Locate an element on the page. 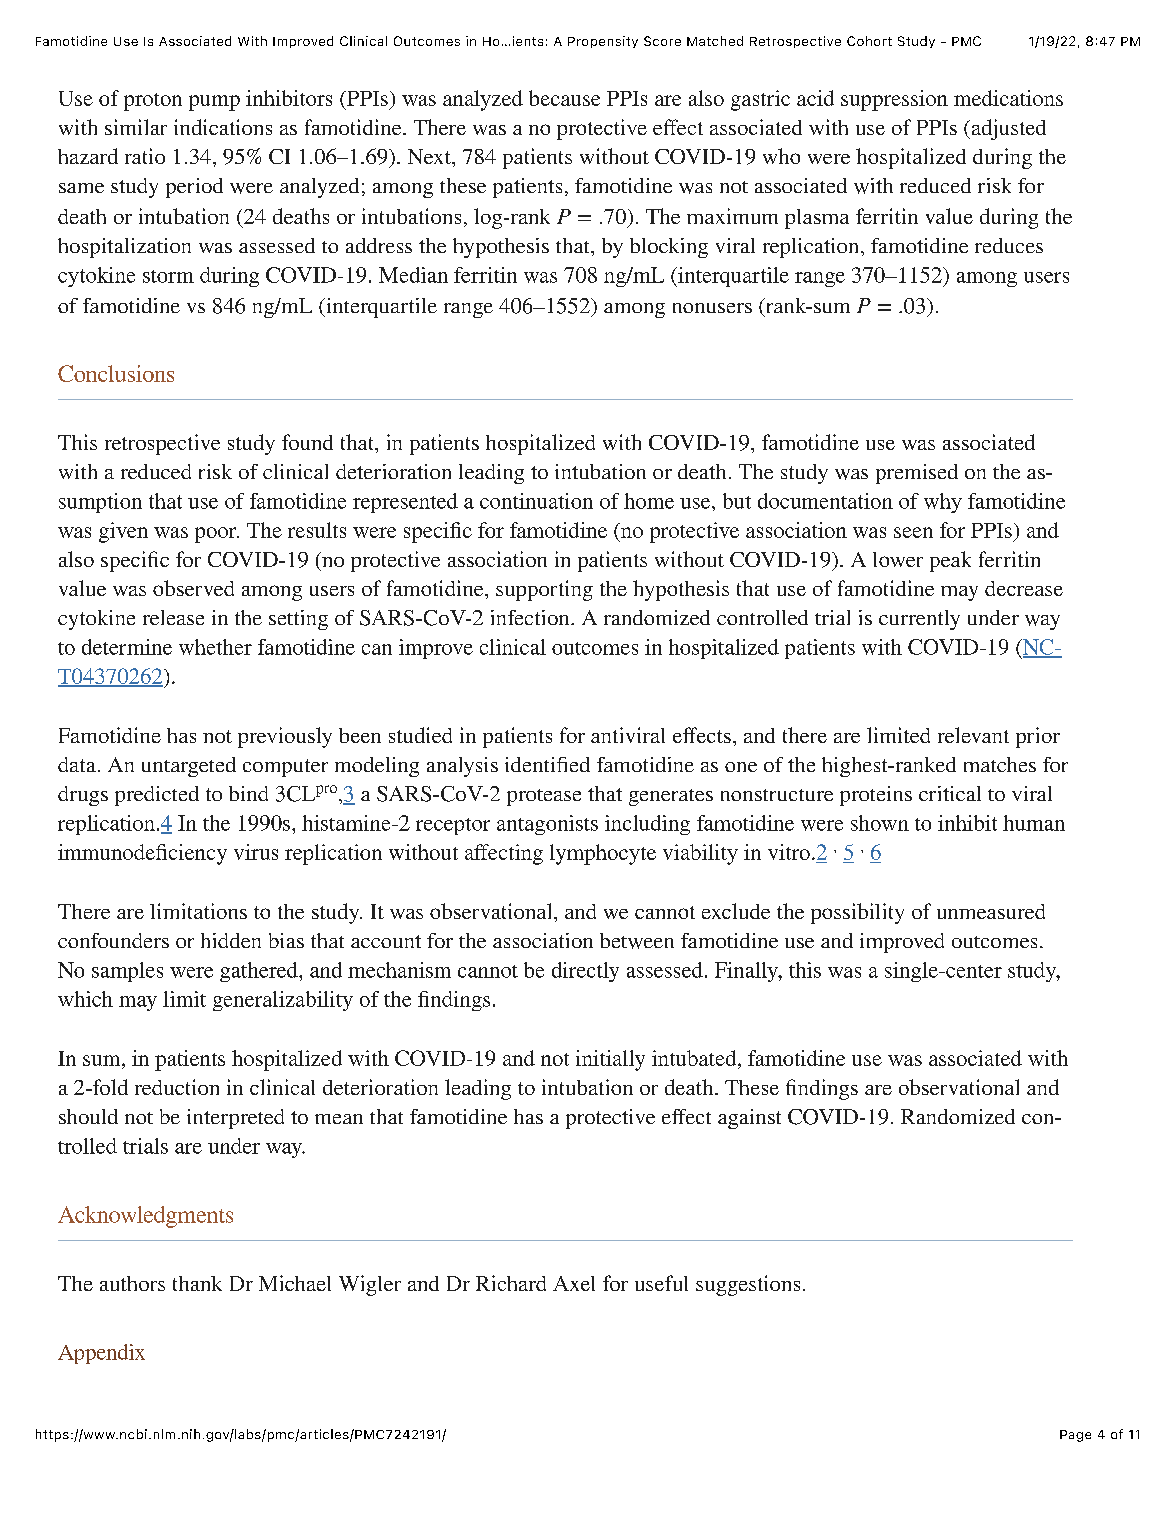  poor is located at coordinates (217, 535).
